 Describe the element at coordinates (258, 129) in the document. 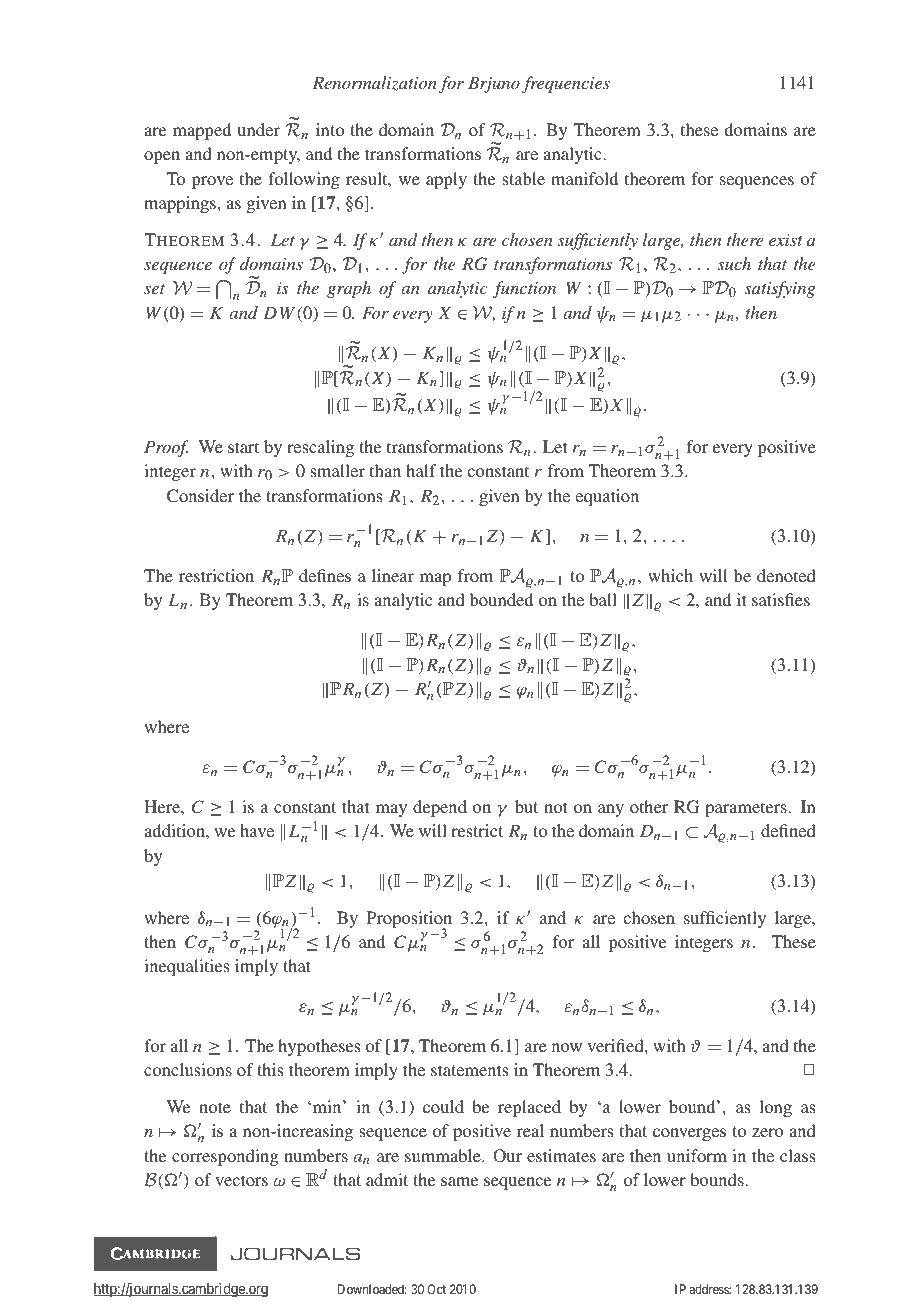

I see `under` at that location.
